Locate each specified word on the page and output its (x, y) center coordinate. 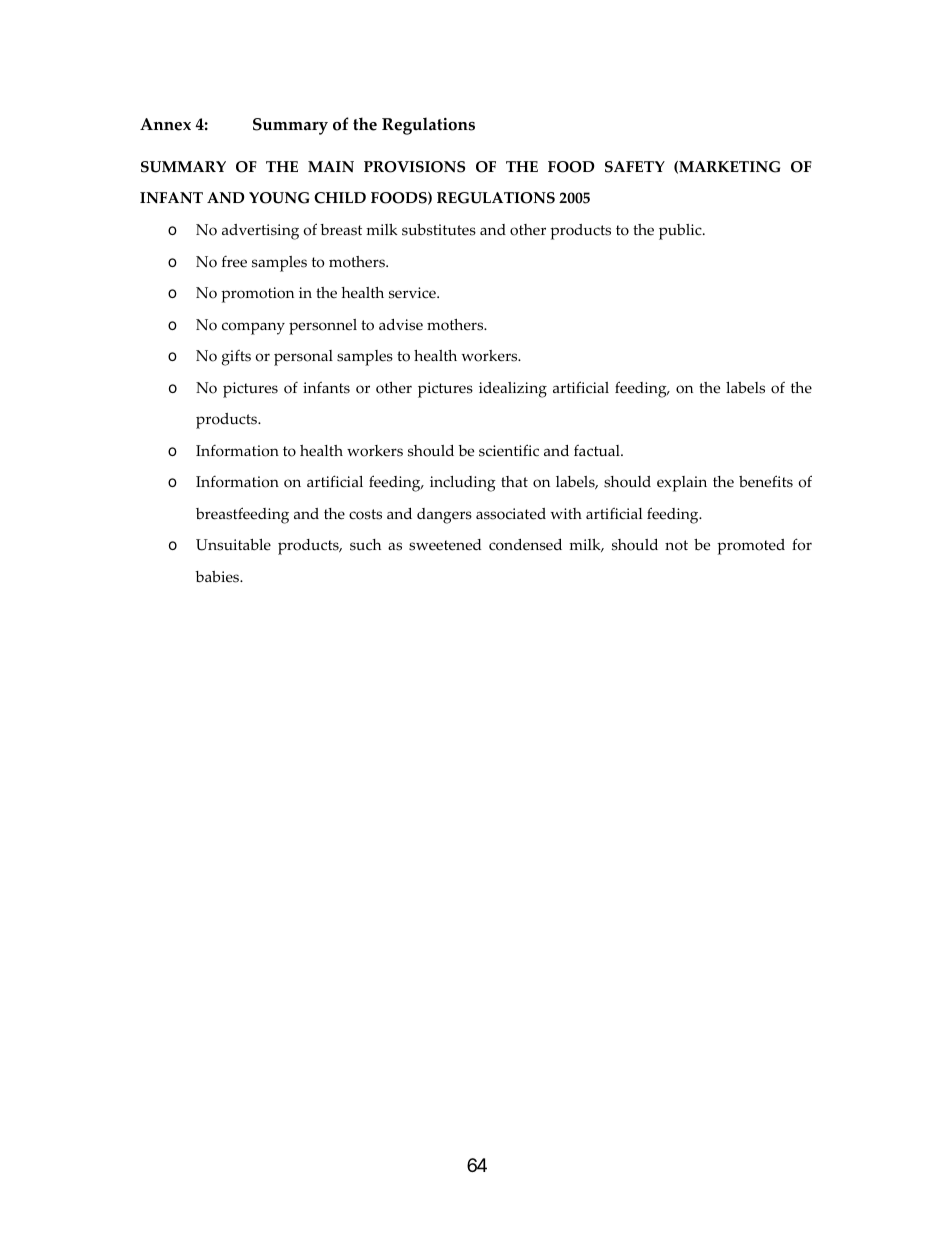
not (676, 545)
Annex (165, 124)
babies (218, 577)
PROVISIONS (414, 167)
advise (401, 325)
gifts (236, 358)
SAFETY (635, 167)
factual (598, 451)
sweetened (445, 545)
